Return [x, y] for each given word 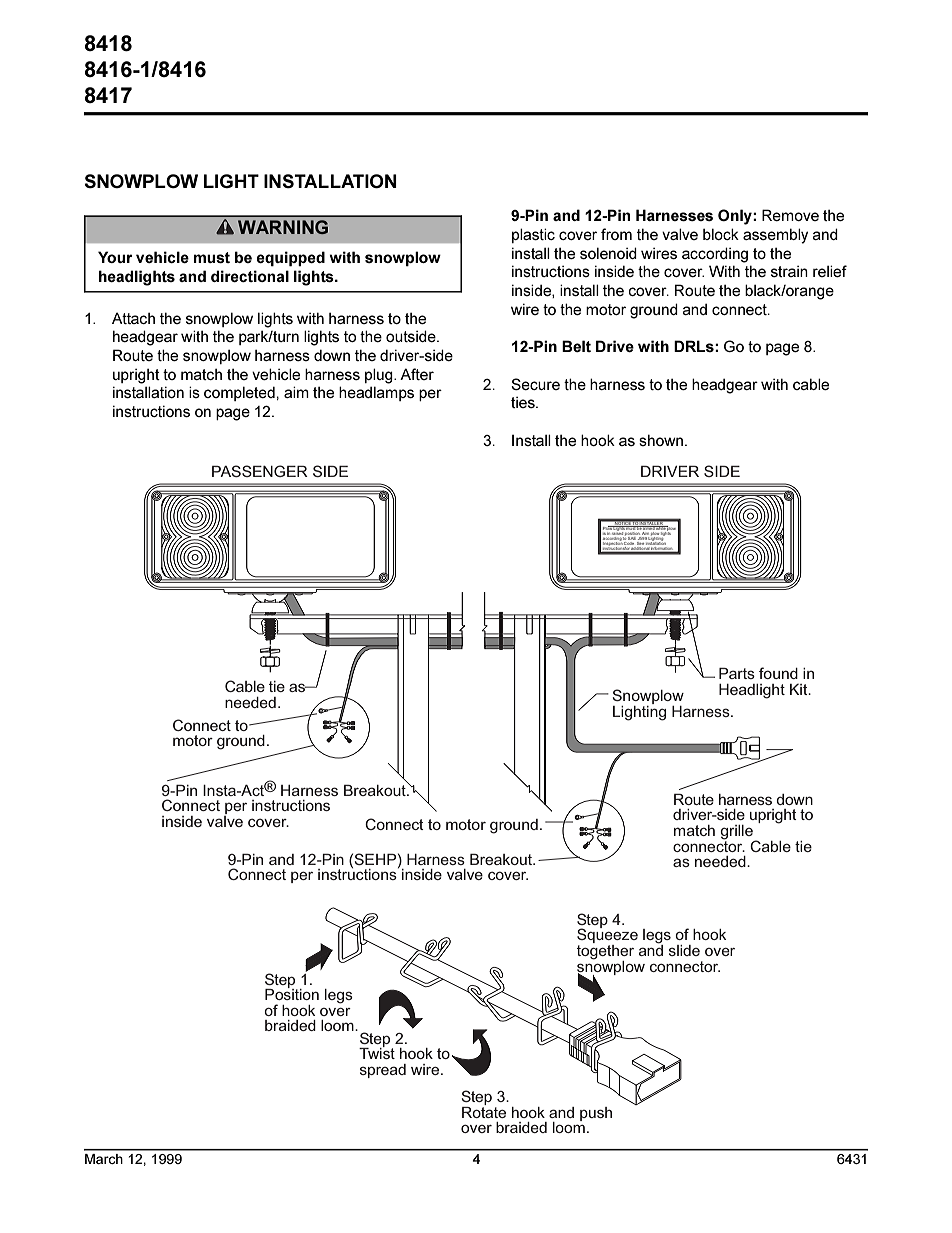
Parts [737, 673]
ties [524, 402]
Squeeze [607, 936]
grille [737, 833]
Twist [377, 1052]
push [596, 1114]
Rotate [484, 1111]
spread [383, 1071]
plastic [533, 235]
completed [239, 393]
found [778, 673]
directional [250, 276]
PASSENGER [260, 471]
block [721, 234]
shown [661, 440]
